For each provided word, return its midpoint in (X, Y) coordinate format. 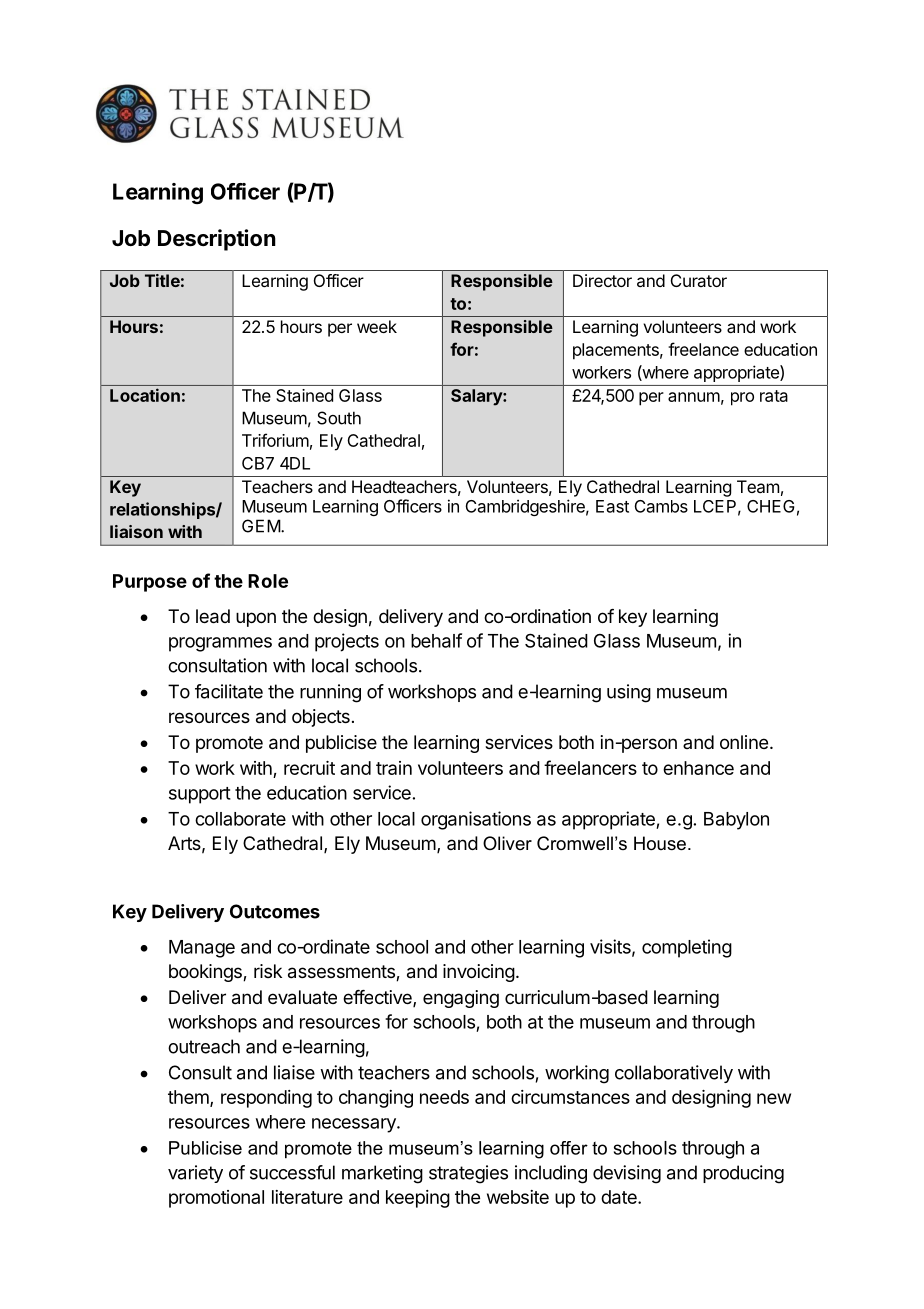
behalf (436, 640)
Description (217, 240)
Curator (699, 280)
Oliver (507, 843)
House (660, 843)
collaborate (240, 819)
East (612, 506)
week (377, 326)
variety (195, 1174)
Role (268, 581)
